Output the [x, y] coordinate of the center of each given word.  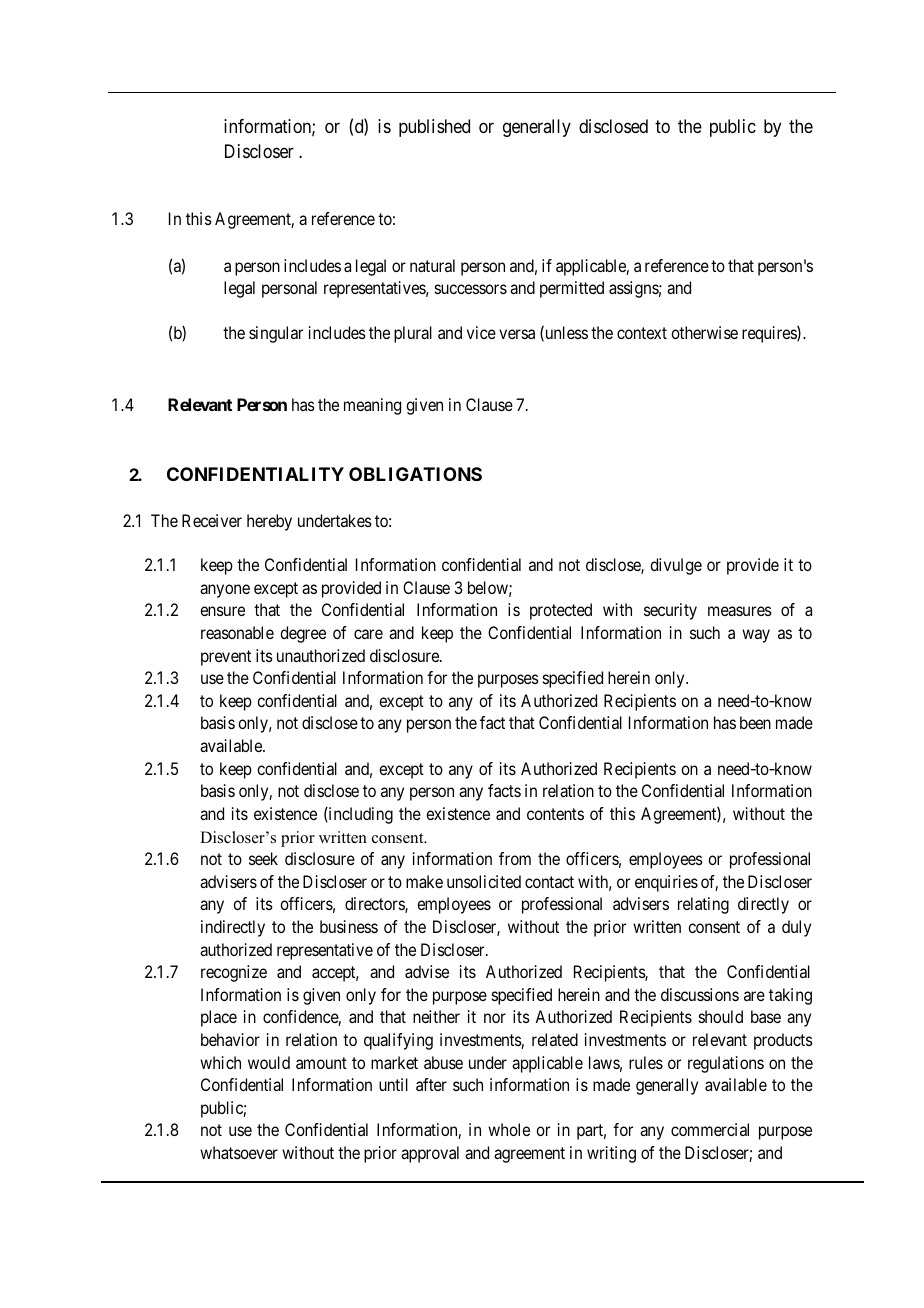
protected [561, 611]
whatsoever [239, 1152]
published [434, 128]
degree [303, 634]
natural [432, 265]
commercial [710, 1129]
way [756, 636]
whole [509, 1129]
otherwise [704, 332]
